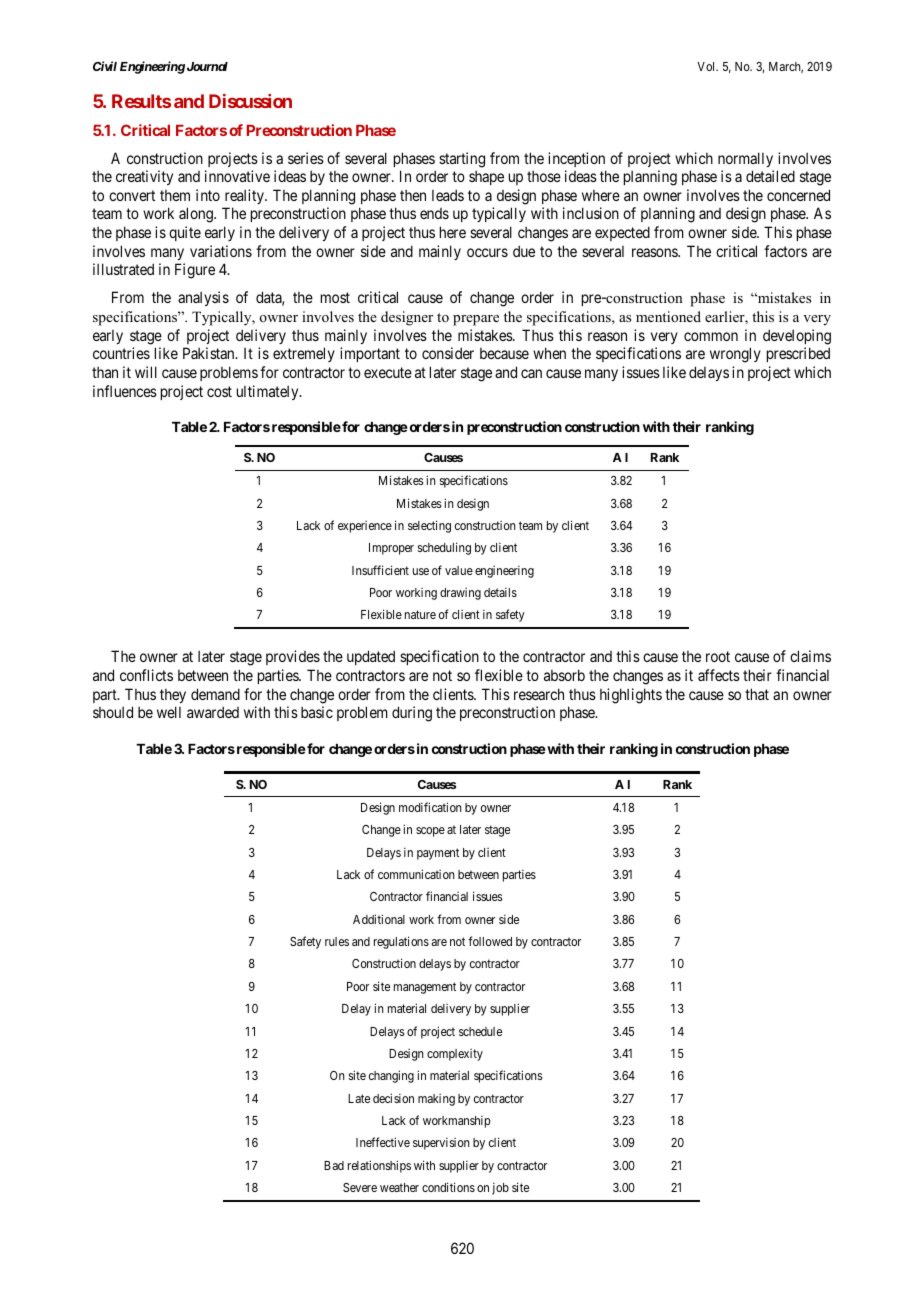 This document has height=1308, width=924. What do you see at coordinates (462, 160) in the document?
I see `starting` at bounding box center [462, 160].
